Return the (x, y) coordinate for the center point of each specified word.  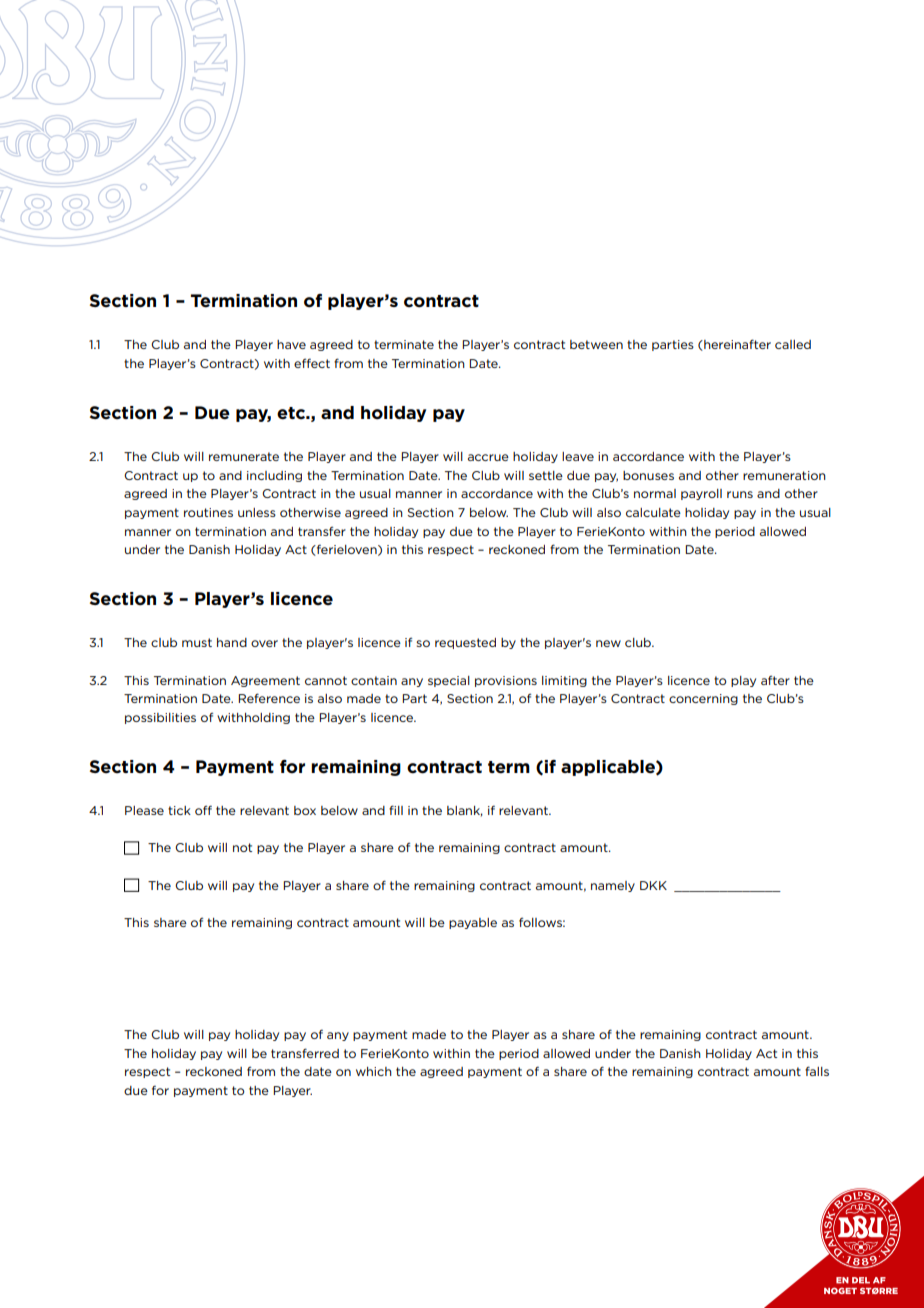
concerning (703, 699)
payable (473, 923)
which (374, 1071)
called (793, 344)
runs (740, 494)
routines (208, 512)
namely (613, 886)
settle (546, 475)
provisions (506, 681)
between (596, 344)
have (291, 344)
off (203, 810)
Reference (269, 698)
